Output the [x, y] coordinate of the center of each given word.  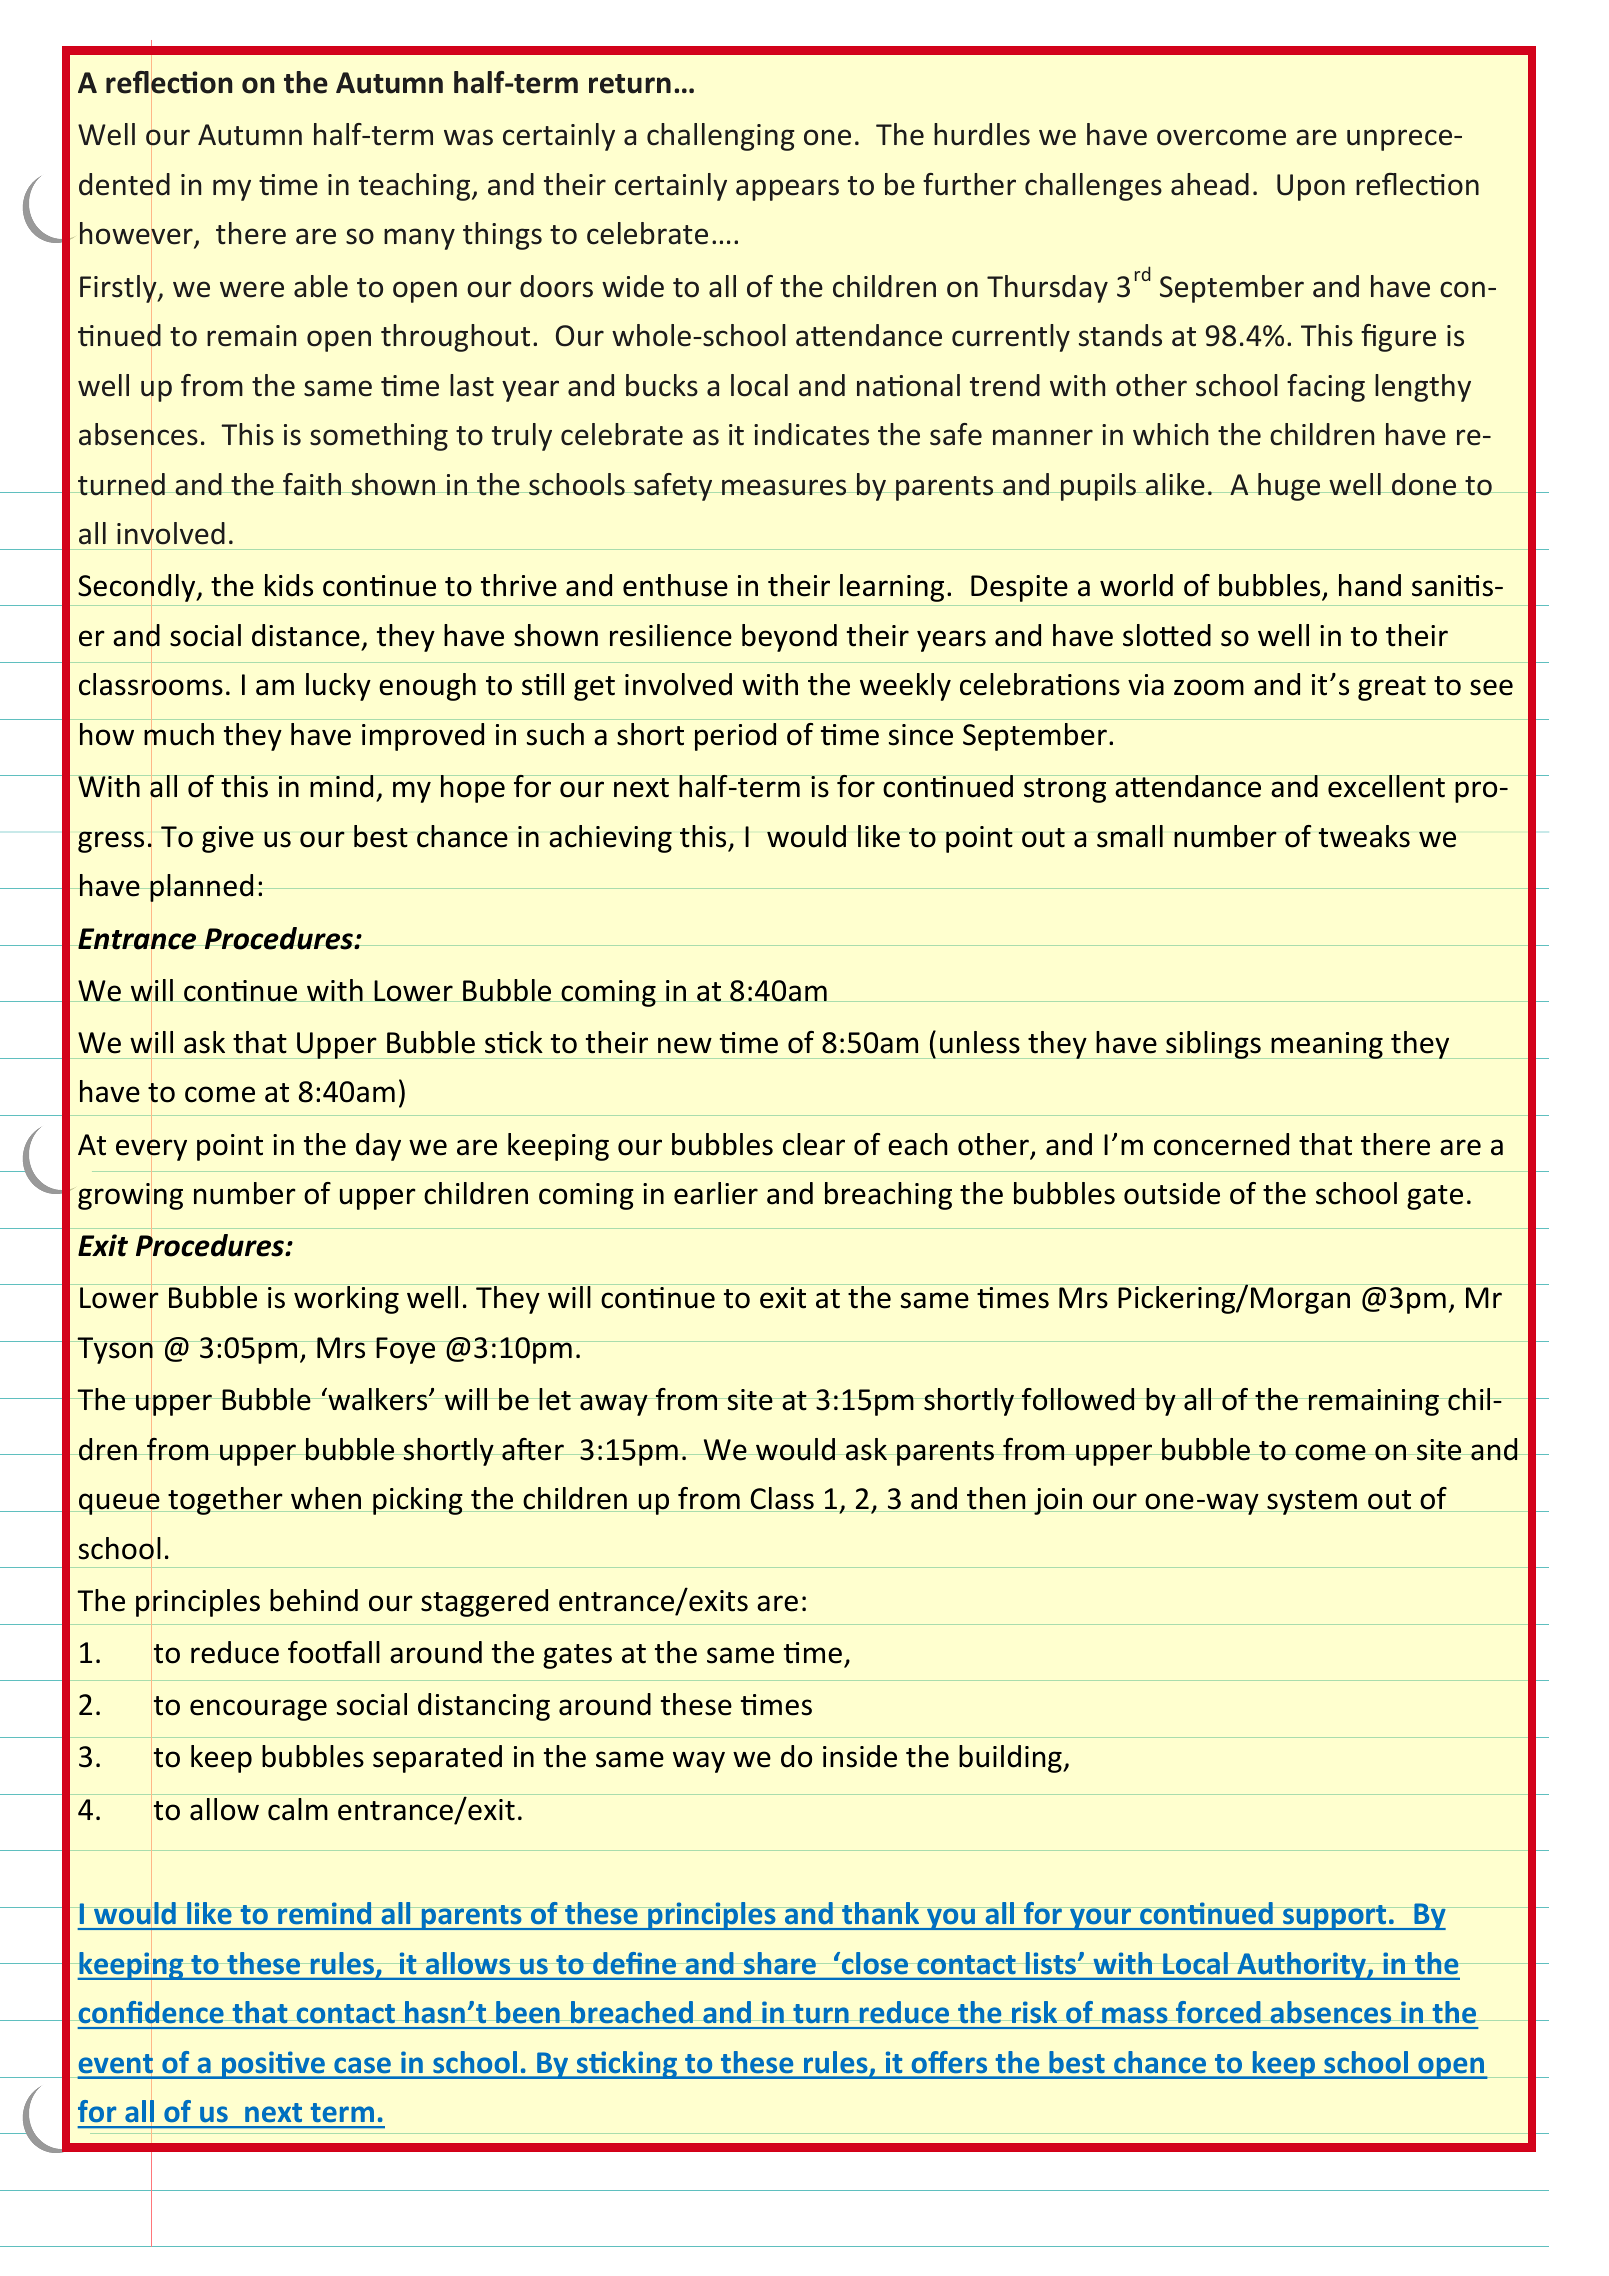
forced [1218, 2012]
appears [787, 190]
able [321, 286]
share [780, 1963]
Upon [1311, 187]
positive [273, 2065]
